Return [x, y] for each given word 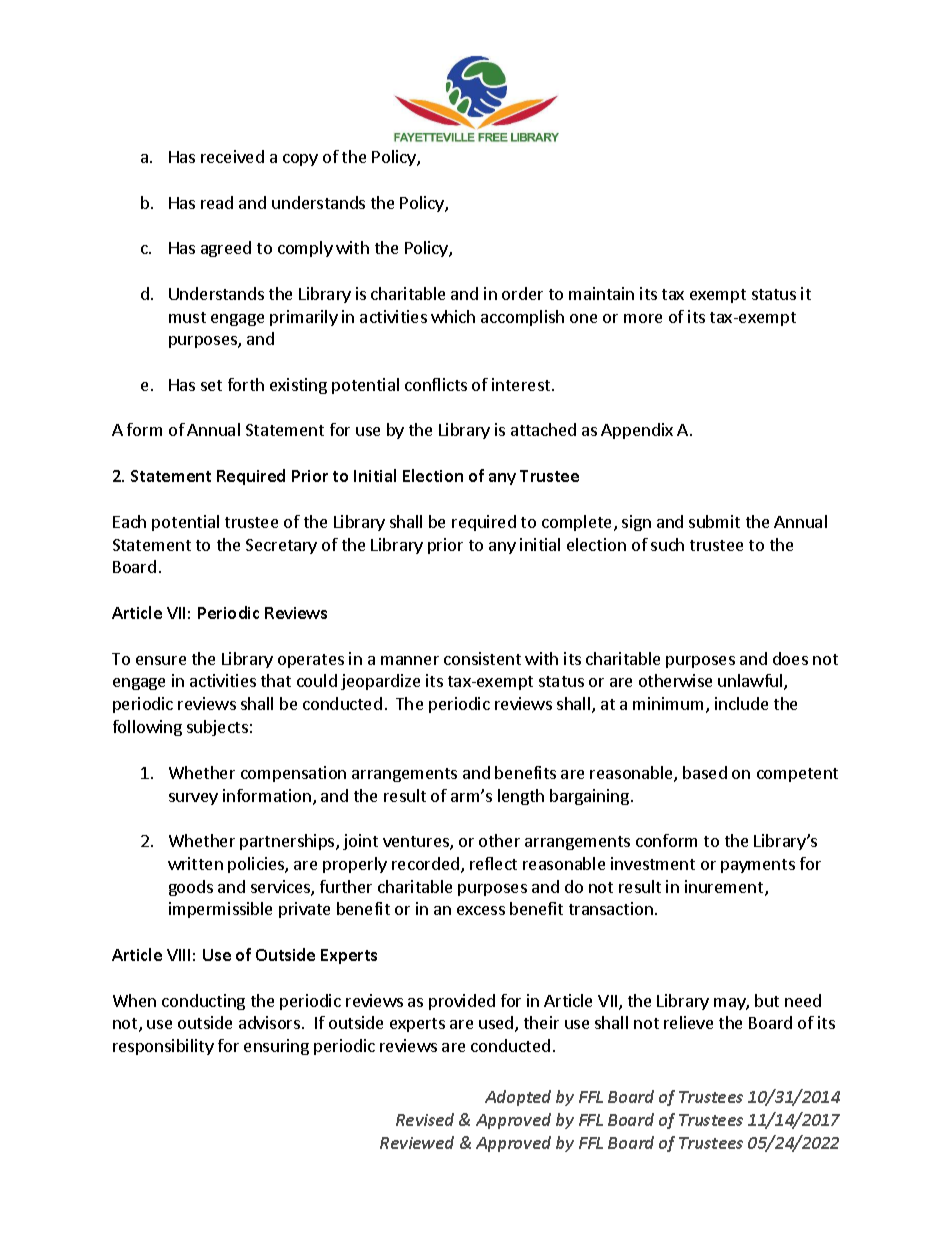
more [643, 318]
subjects [217, 728]
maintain [601, 293]
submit [714, 521]
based [705, 772]
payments [758, 866]
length [521, 797]
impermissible [220, 910]
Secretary [281, 546]
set [211, 385]
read [217, 202]
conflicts [436, 384]
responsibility [163, 1047]
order [522, 293]
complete [576, 523]
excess [481, 910]
